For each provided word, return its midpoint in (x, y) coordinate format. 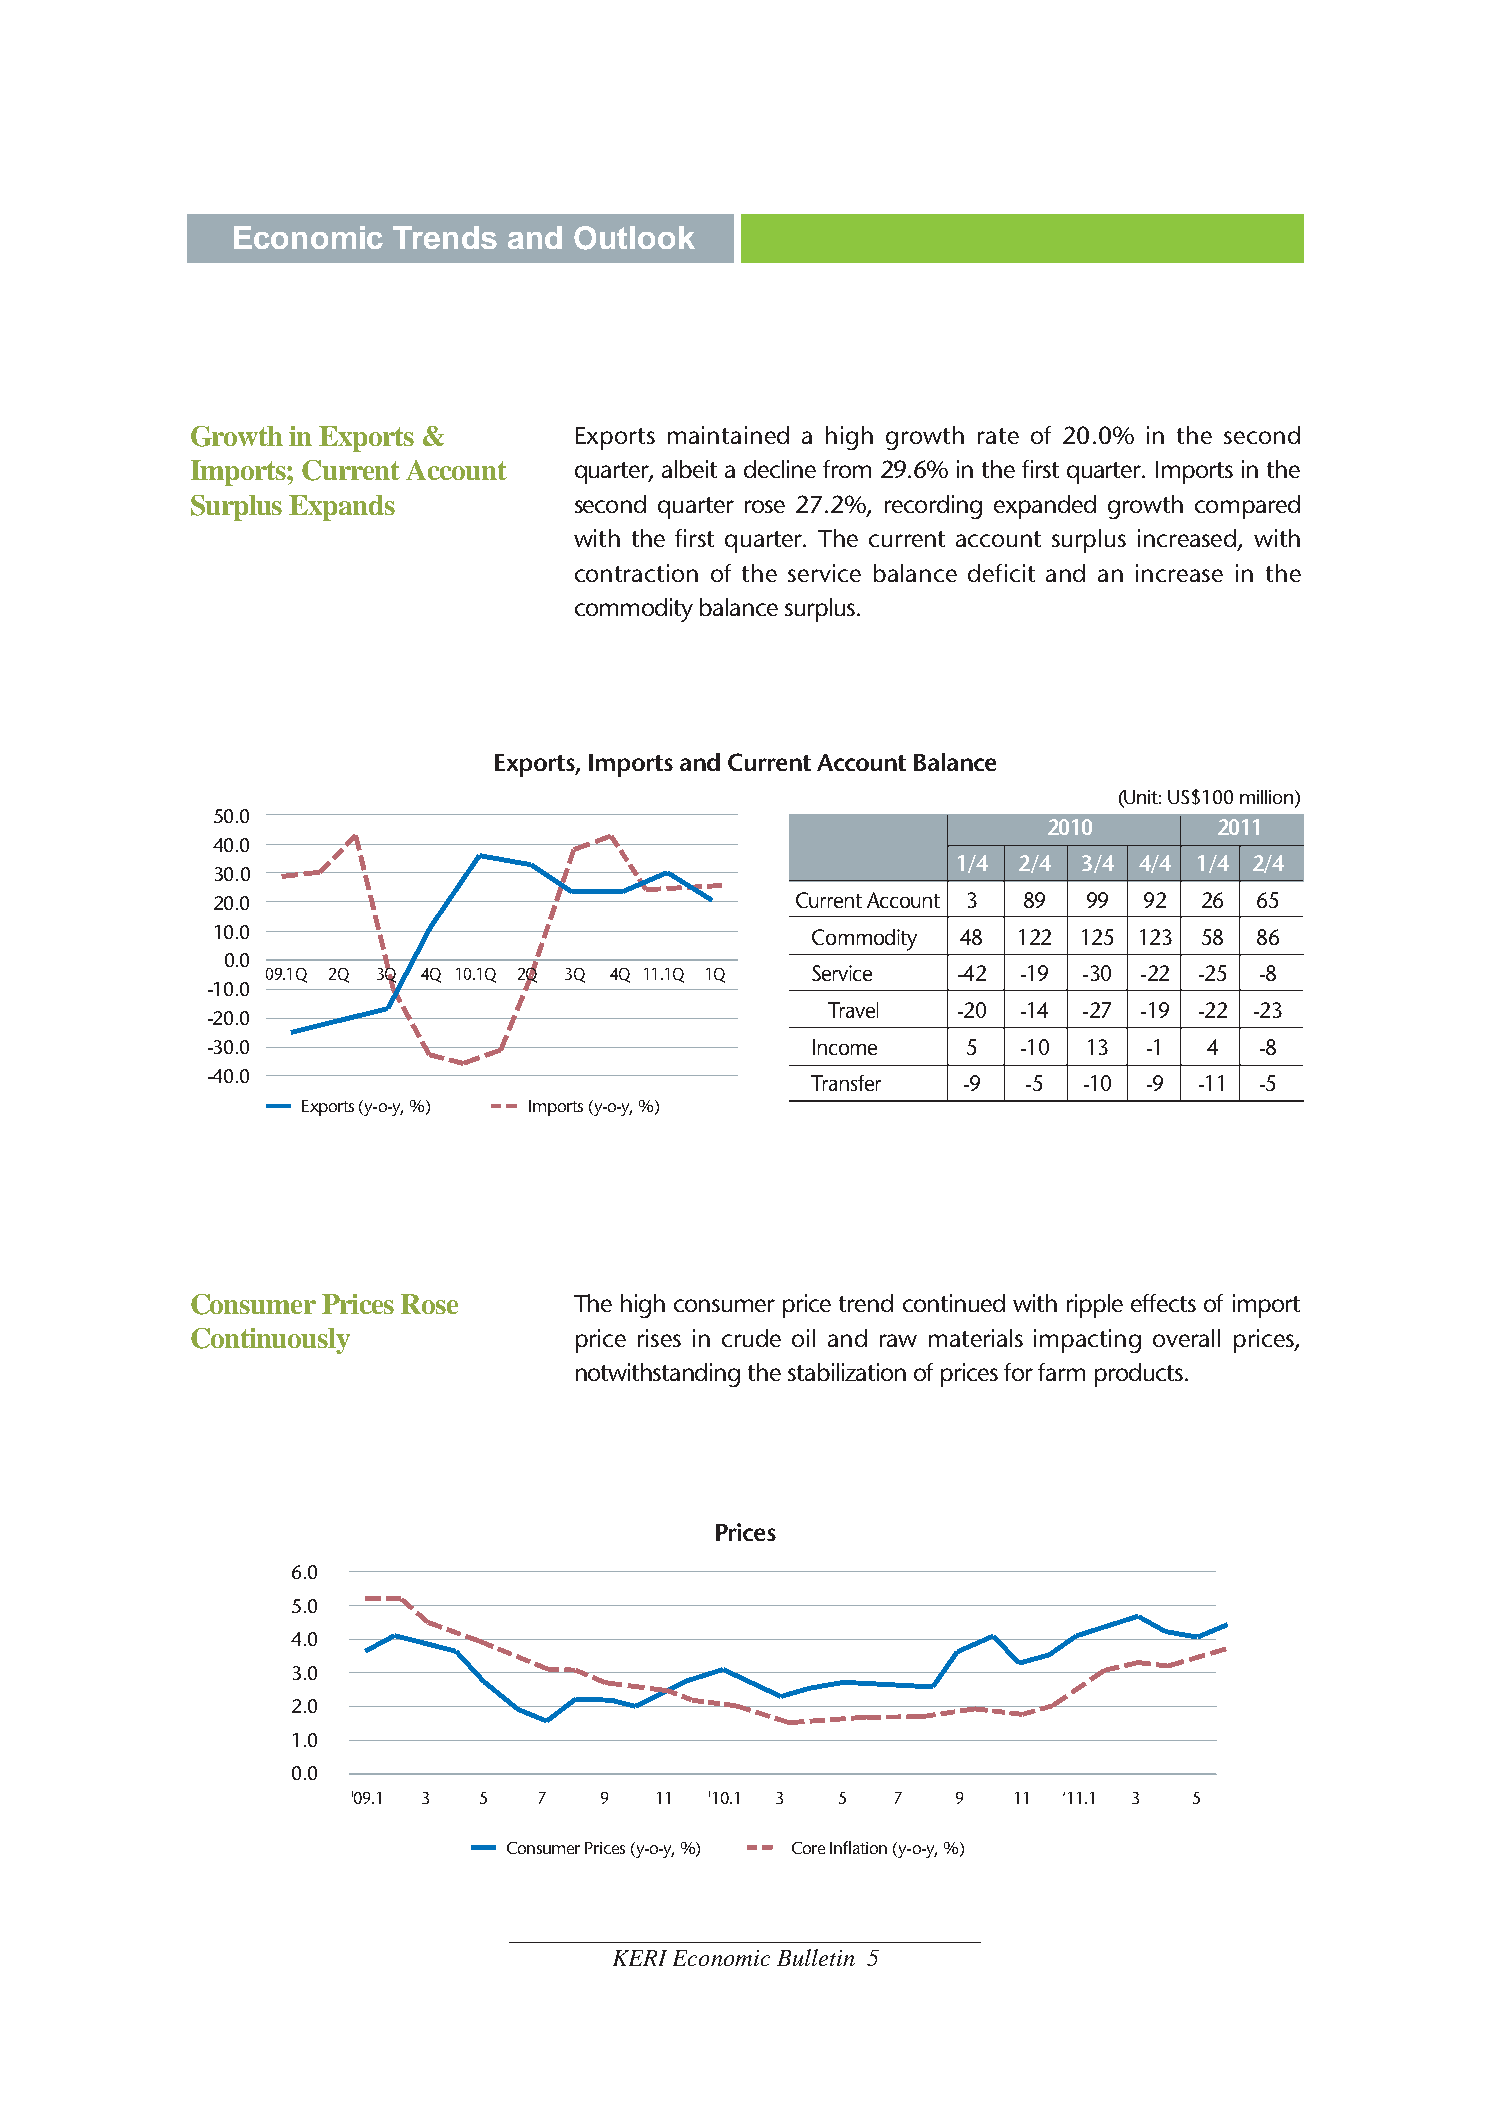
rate (998, 436)
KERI (640, 1958)
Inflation (858, 1847)
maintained (728, 435)
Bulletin (816, 1957)
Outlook (634, 238)
